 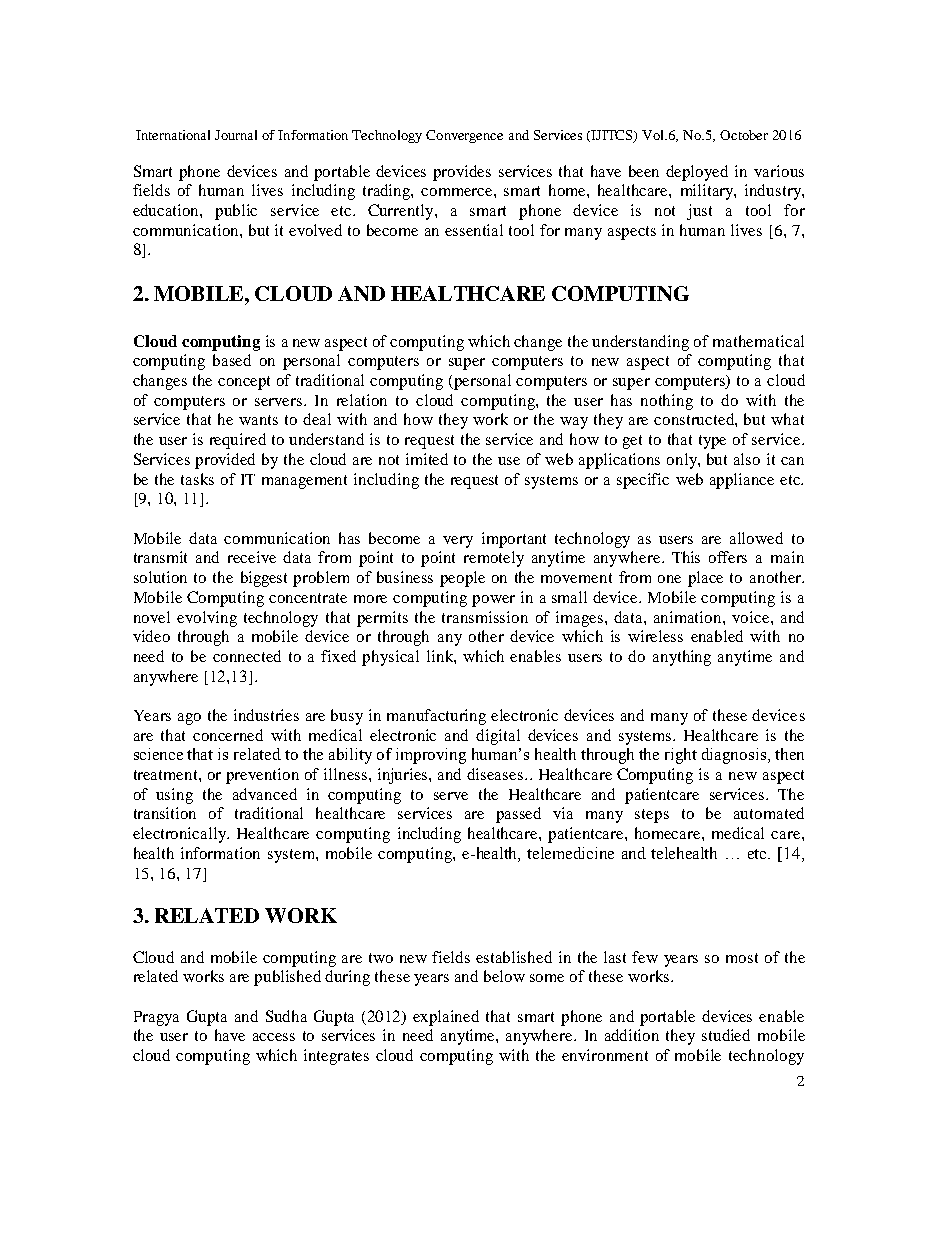 I want to click on diagnosis, so click(x=734, y=756).
